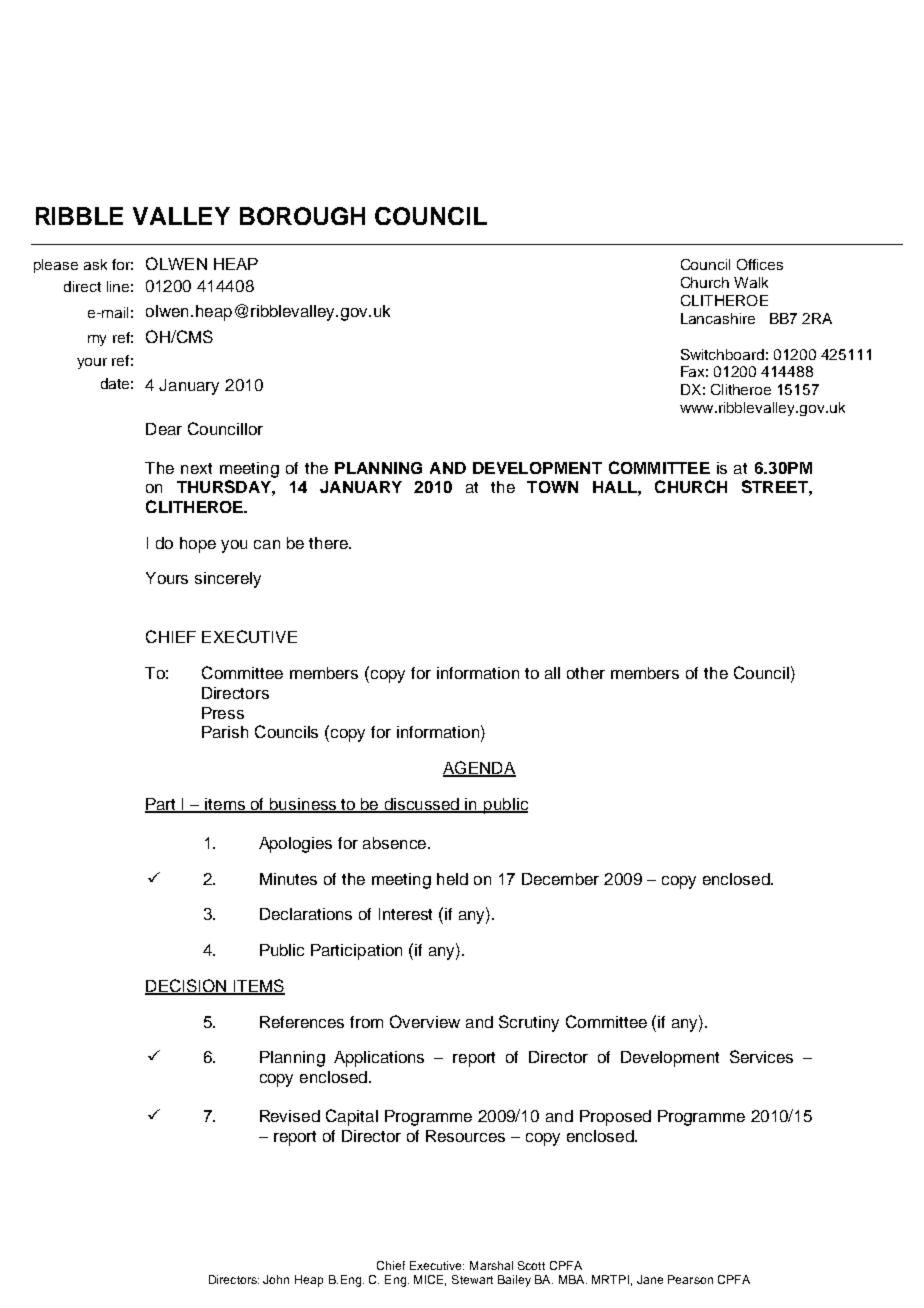 This screenshot has width=924, height=1308. Describe the element at coordinates (276, 1279) in the screenshot. I see `John` at that location.
